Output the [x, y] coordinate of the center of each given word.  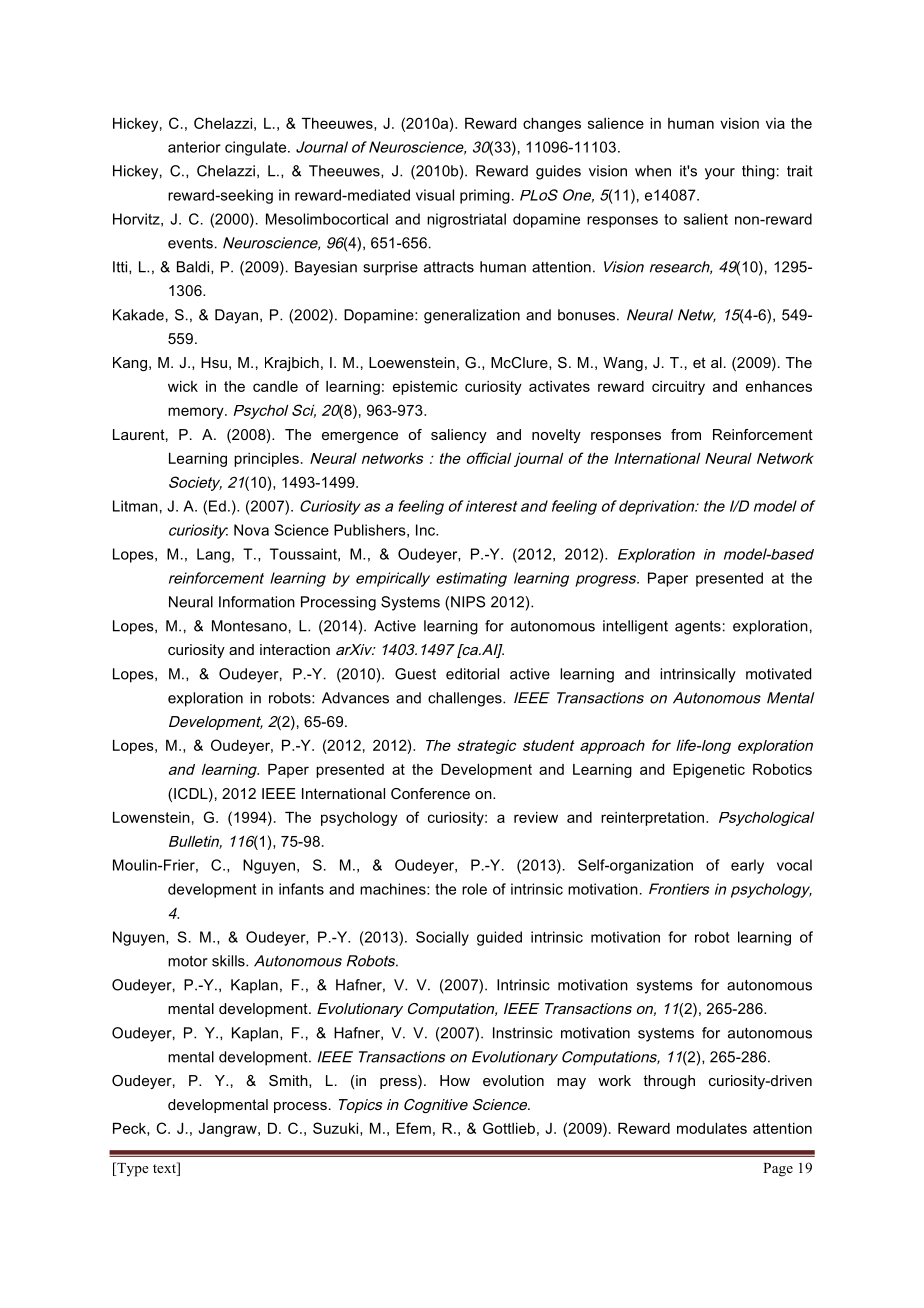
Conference [430, 793]
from [686, 434]
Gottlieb [509, 1128]
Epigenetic [709, 771]
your [720, 174]
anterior [194, 147]
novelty [556, 436]
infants [301, 889]
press [399, 1082]
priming [485, 196]
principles [266, 460]
